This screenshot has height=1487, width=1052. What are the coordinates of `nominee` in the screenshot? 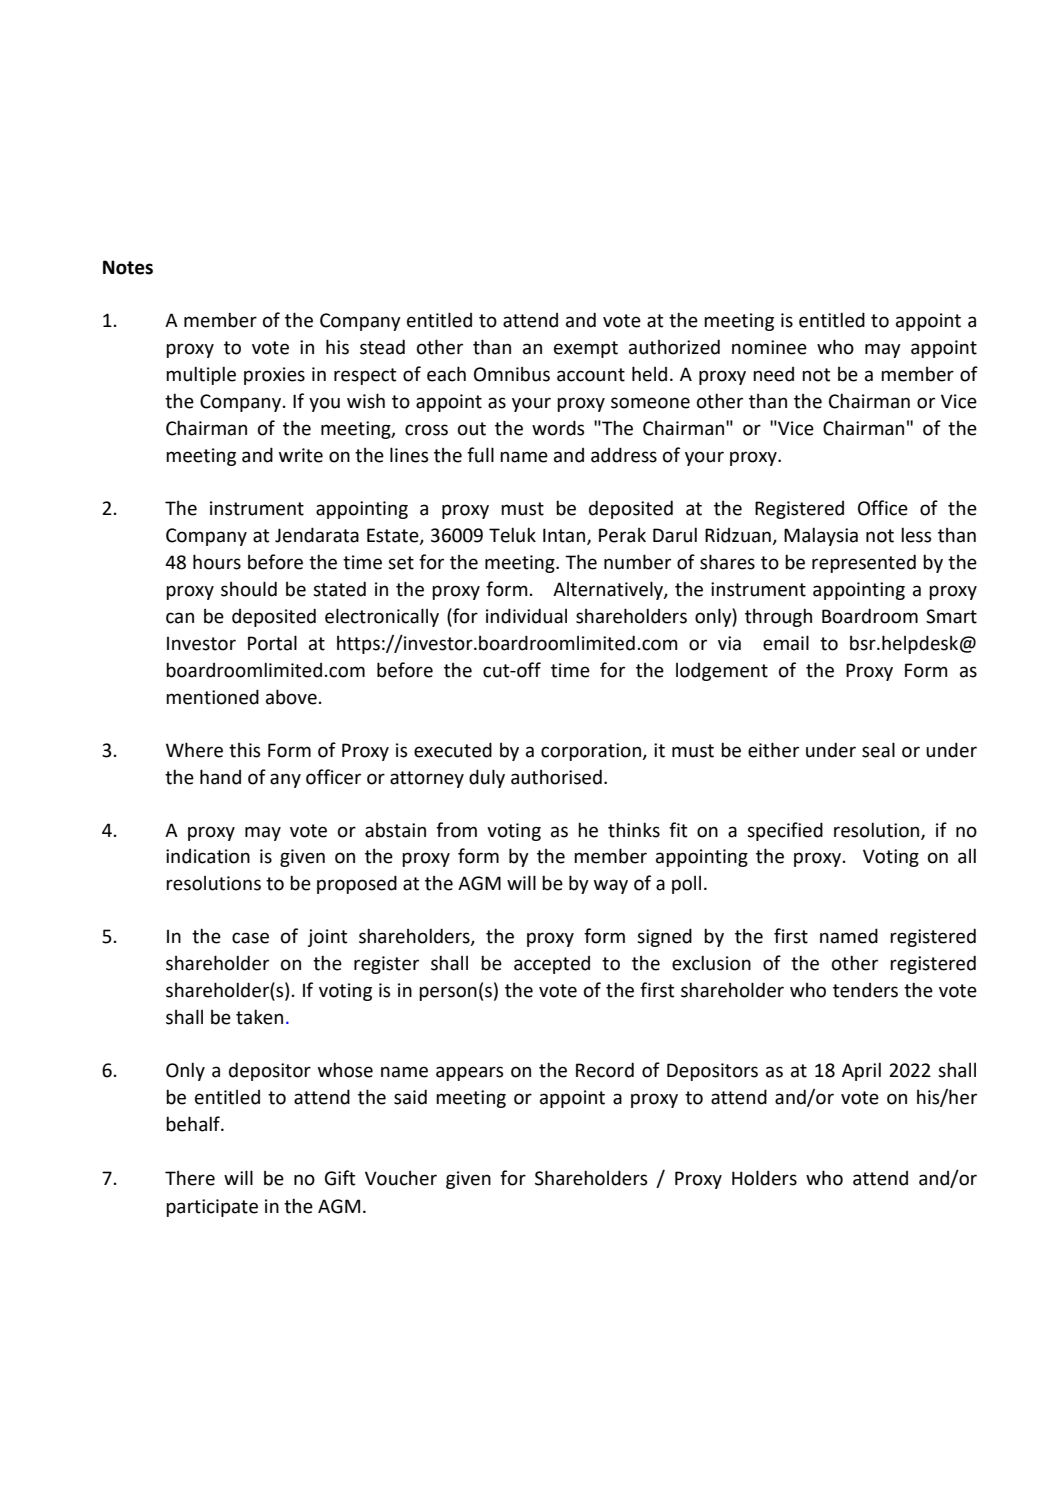 It's located at (769, 347).
